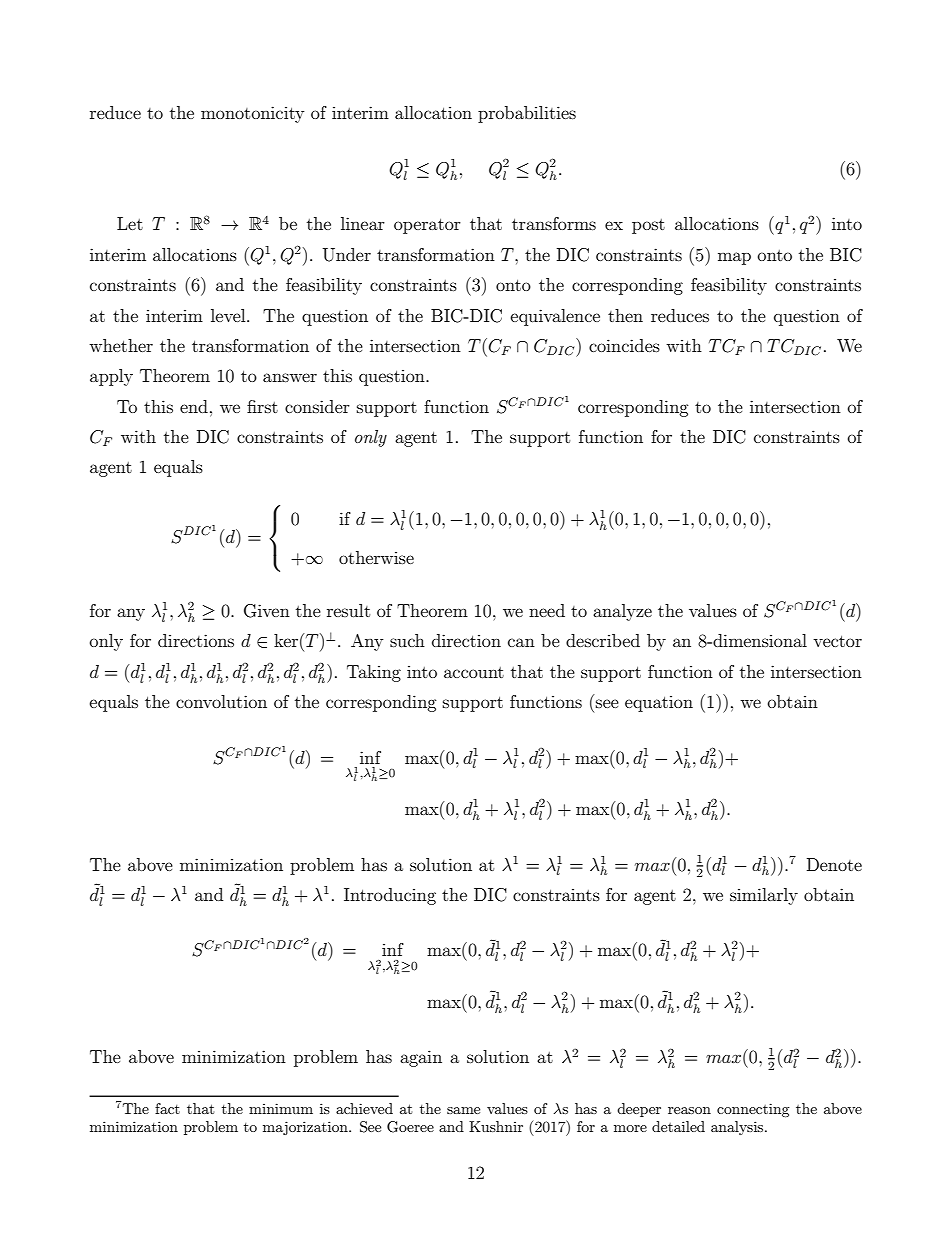  What do you see at coordinates (648, 226) in the screenshot?
I see `post` at bounding box center [648, 226].
